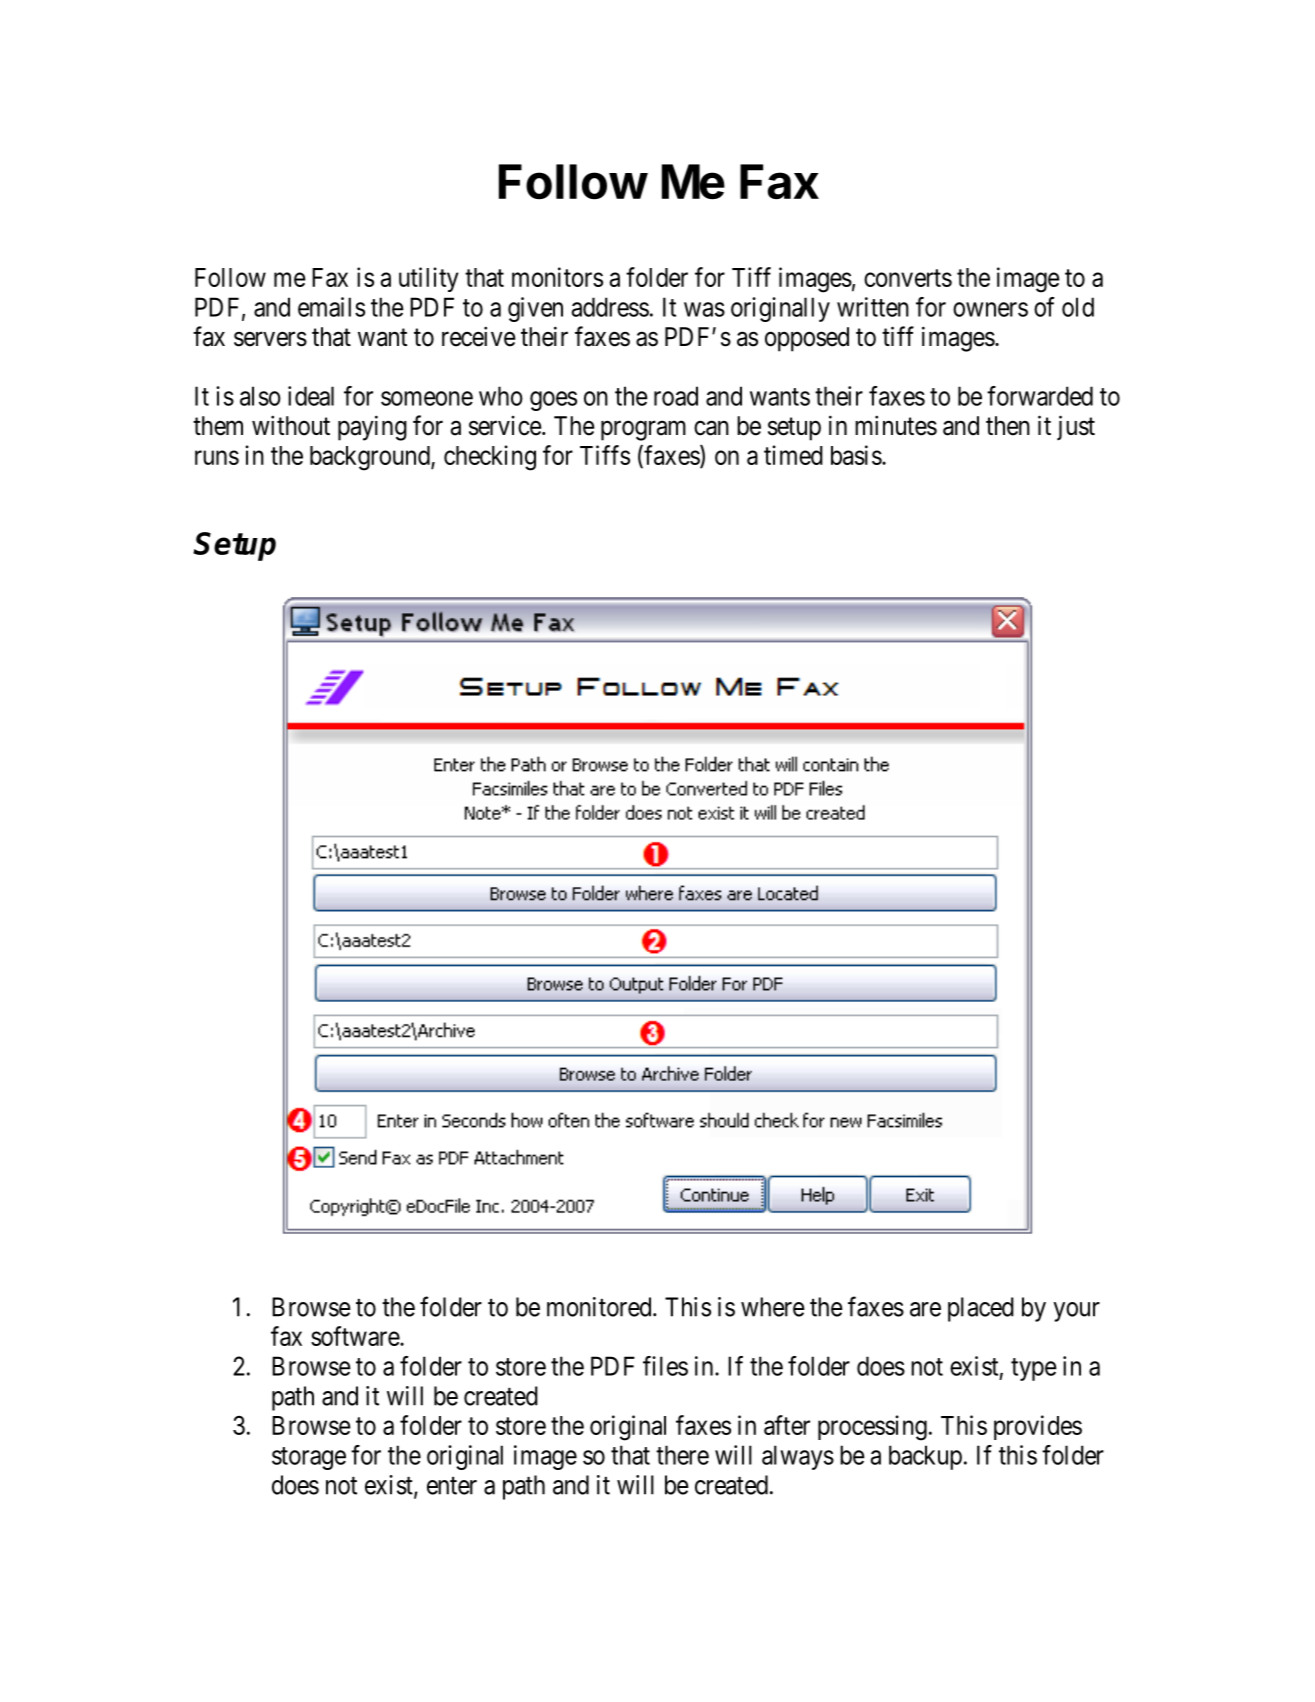 The image size is (1315, 1702). Describe the element at coordinates (981, 1309) in the screenshot. I see `placed` at that location.
